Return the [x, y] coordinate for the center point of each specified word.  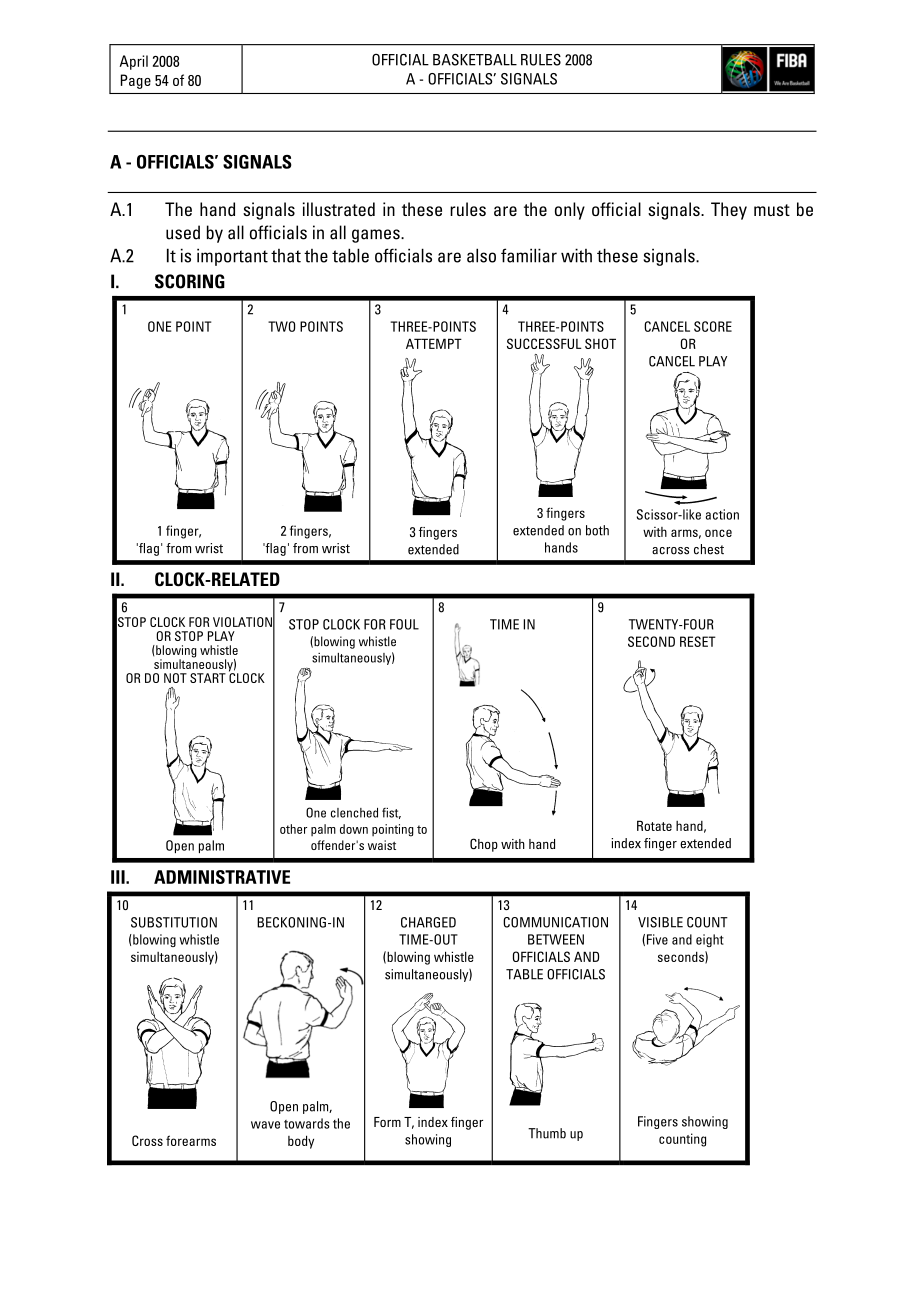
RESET [698, 641]
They [729, 211]
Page [136, 81]
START [208, 678]
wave [265, 1125]
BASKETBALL [475, 60]
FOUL [404, 624]
